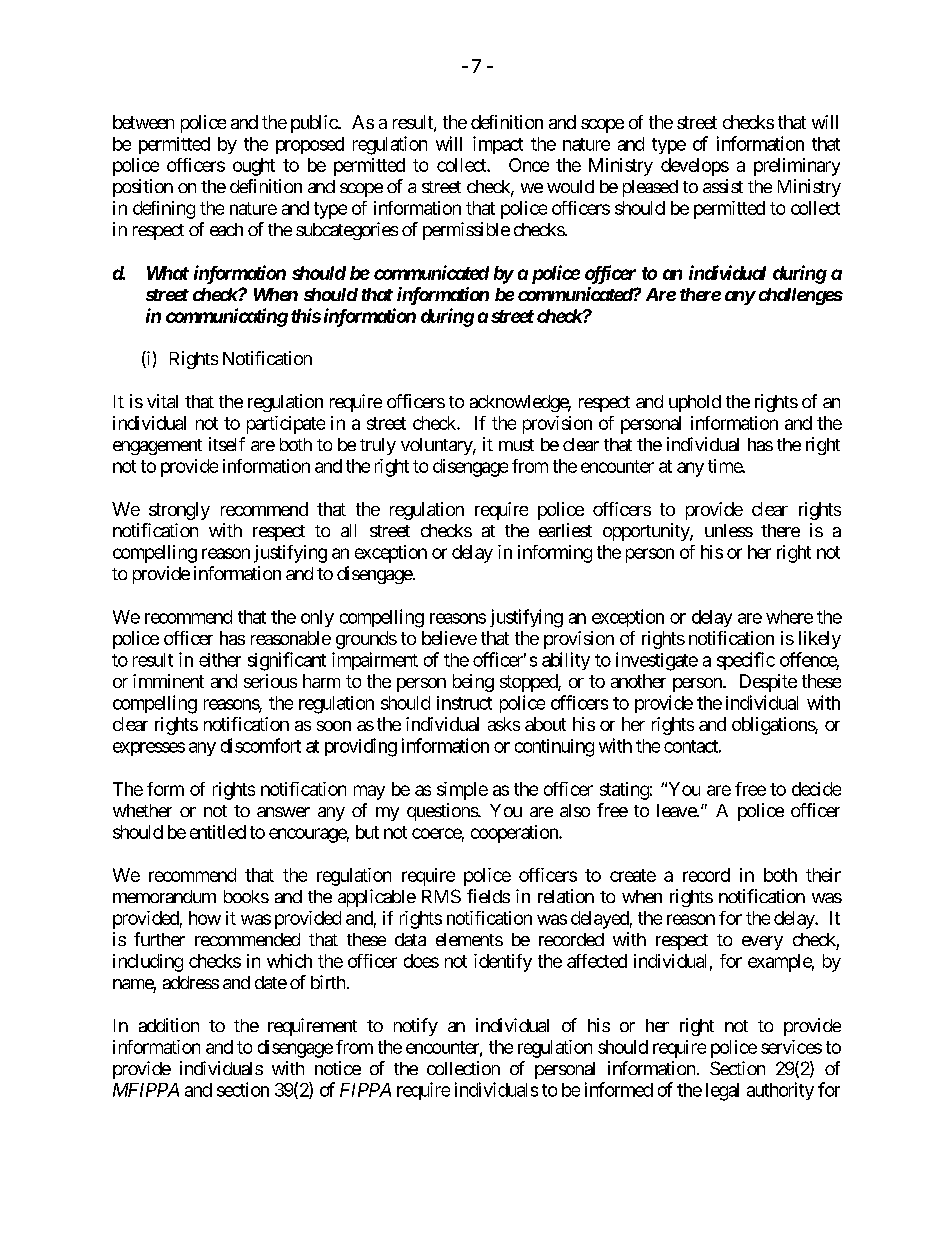 The image size is (952, 1233). What do you see at coordinates (462, 791) in the screenshot?
I see `simple` at bounding box center [462, 791].
